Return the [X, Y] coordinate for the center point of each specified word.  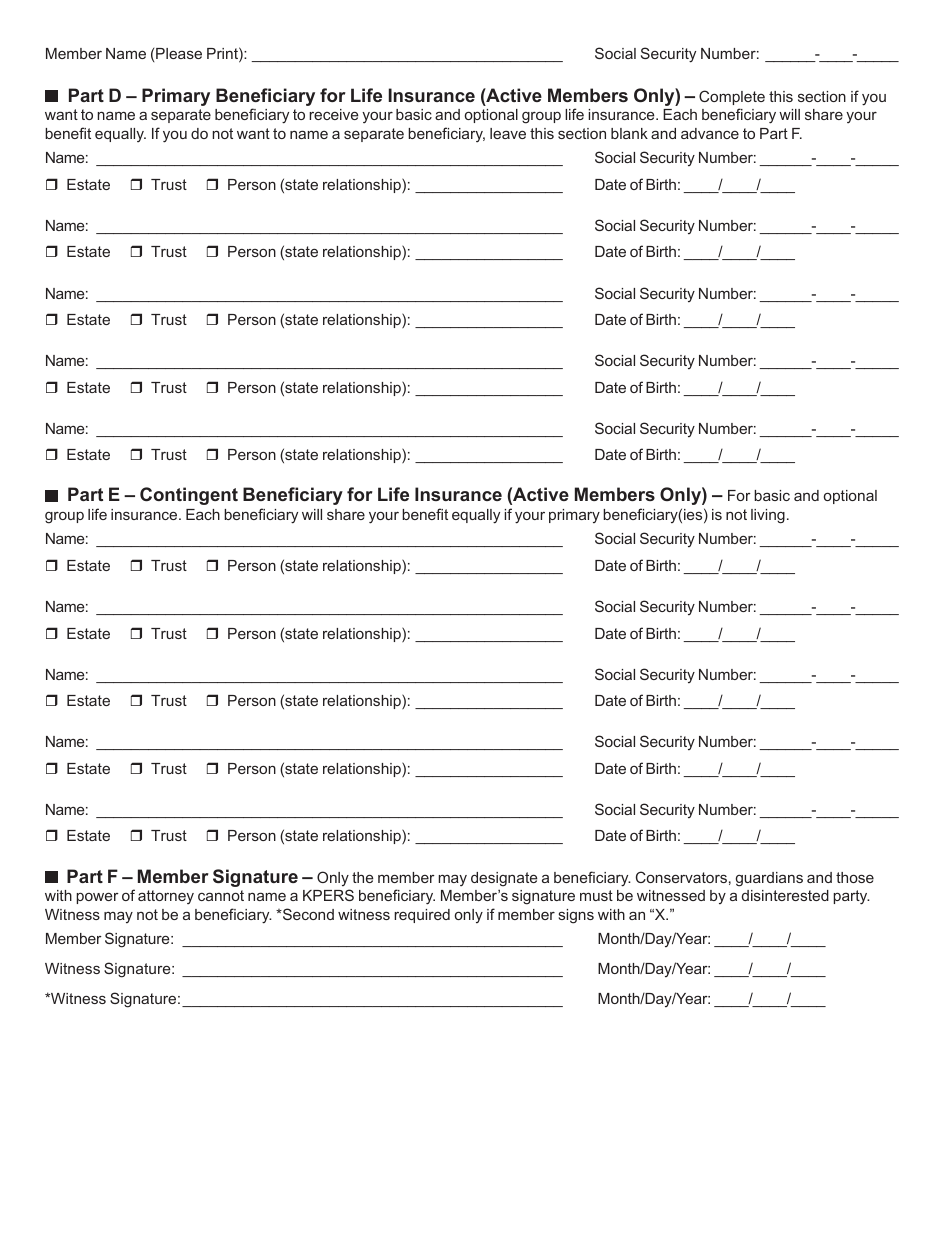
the [362, 877]
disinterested [785, 895]
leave [508, 133]
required [422, 916]
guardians [769, 879]
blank [629, 133]
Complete [732, 97]
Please [179, 53]
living [768, 516]
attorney [166, 897]
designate [504, 879]
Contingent [189, 496]
